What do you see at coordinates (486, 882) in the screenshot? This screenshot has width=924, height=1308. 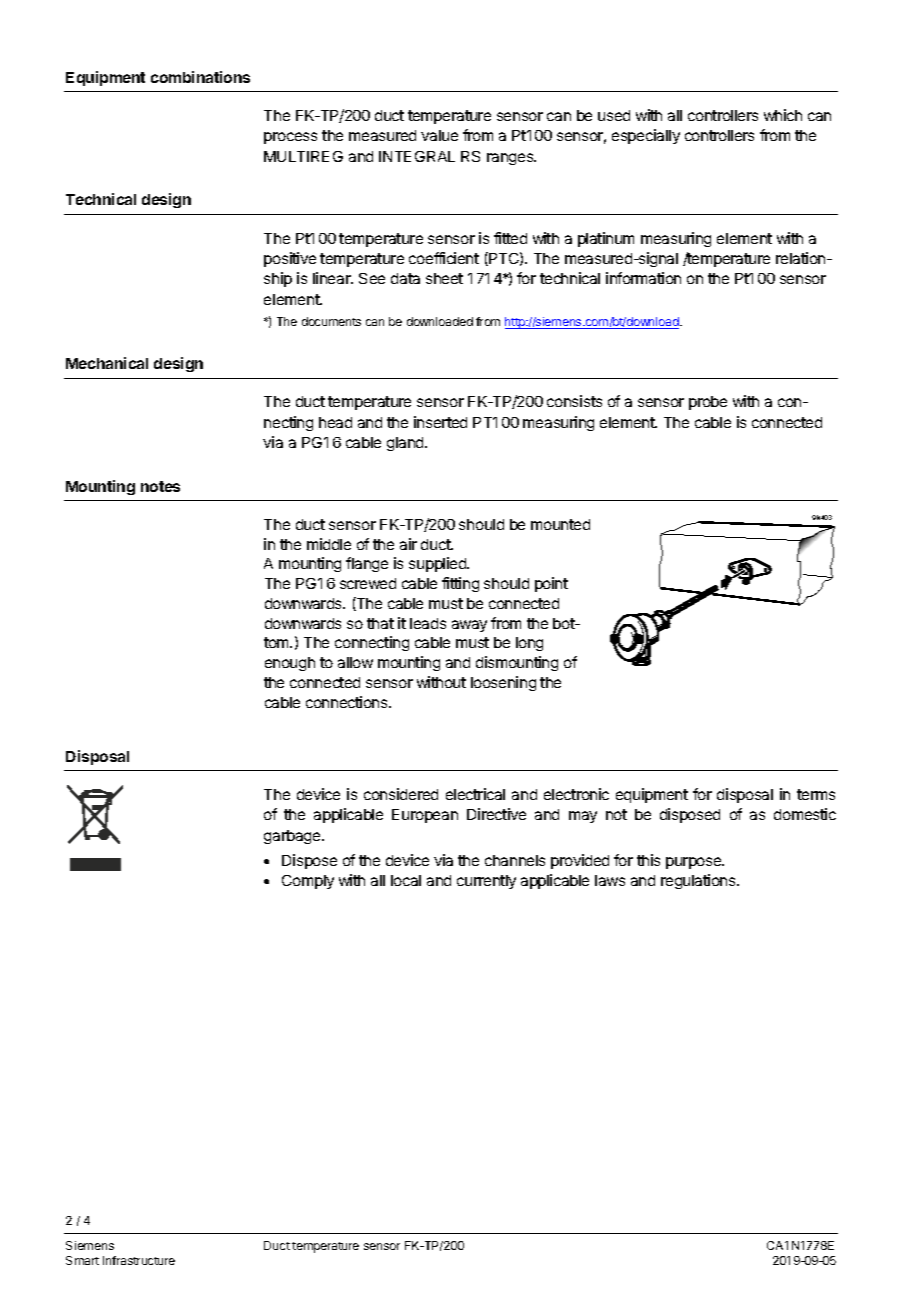 I see `currently` at bounding box center [486, 882].
